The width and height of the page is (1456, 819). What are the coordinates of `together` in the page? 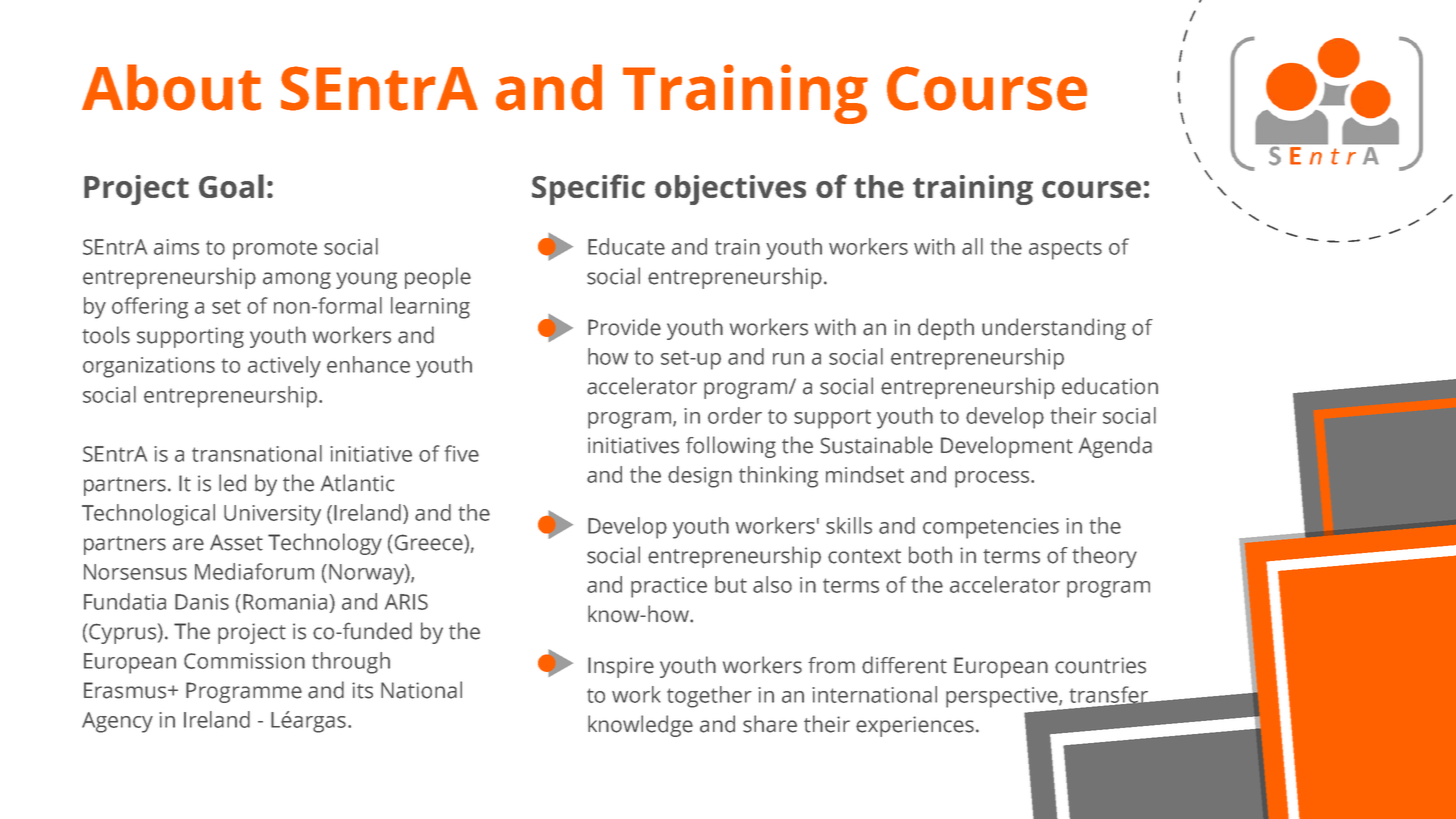 It's located at (709, 697).
